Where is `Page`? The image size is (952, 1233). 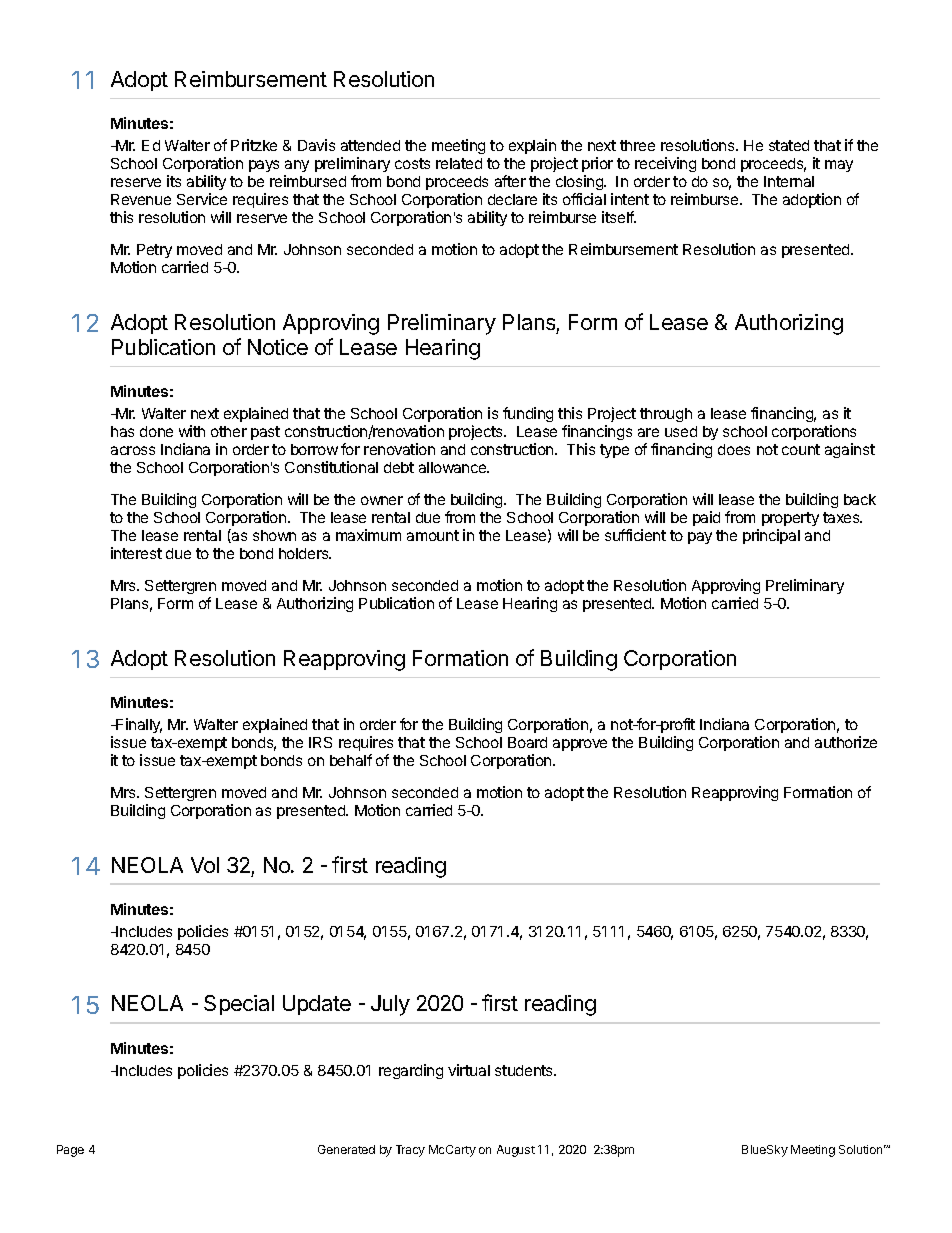
Page is located at coordinates (70, 1151).
